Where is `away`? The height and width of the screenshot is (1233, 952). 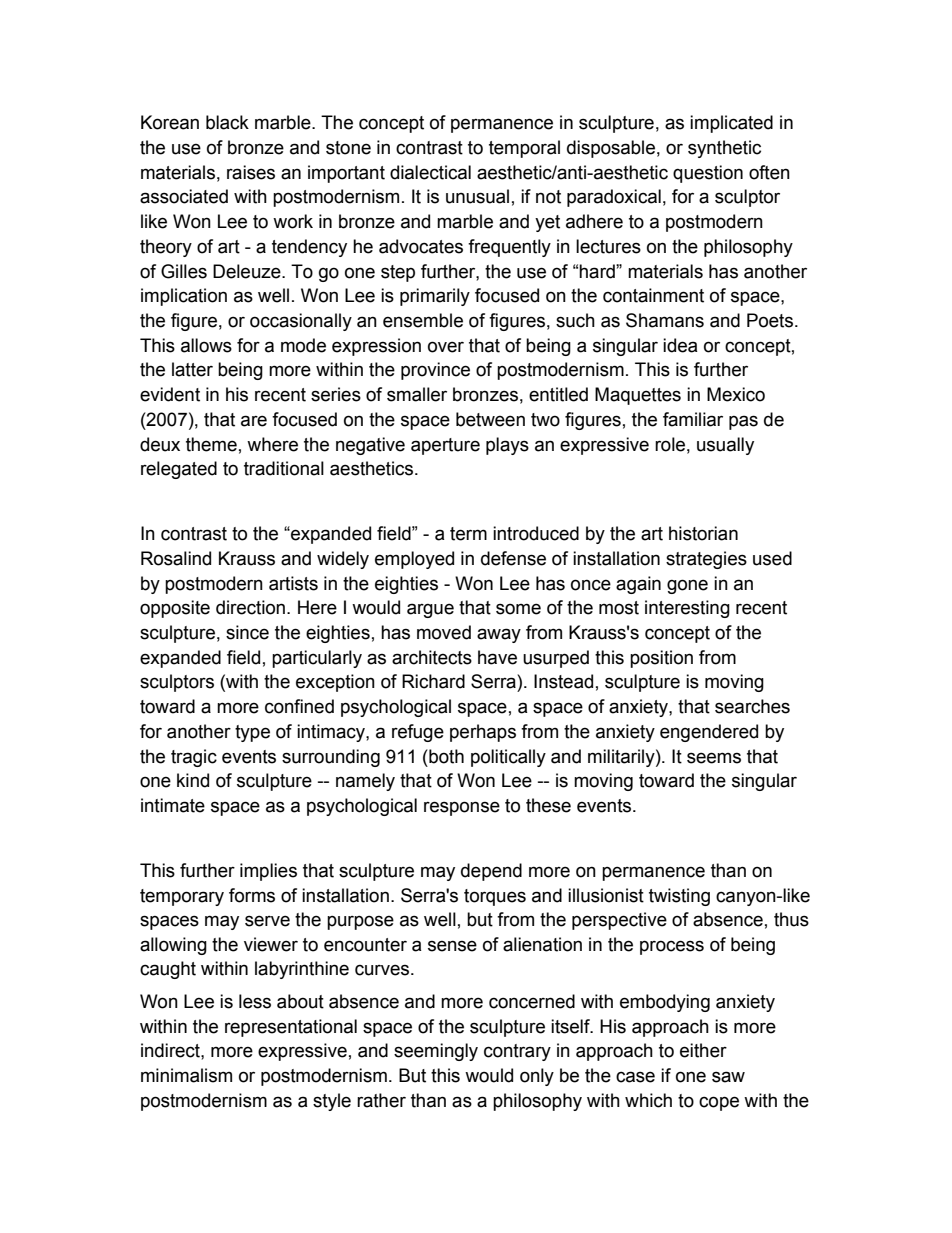 away is located at coordinates (499, 635).
